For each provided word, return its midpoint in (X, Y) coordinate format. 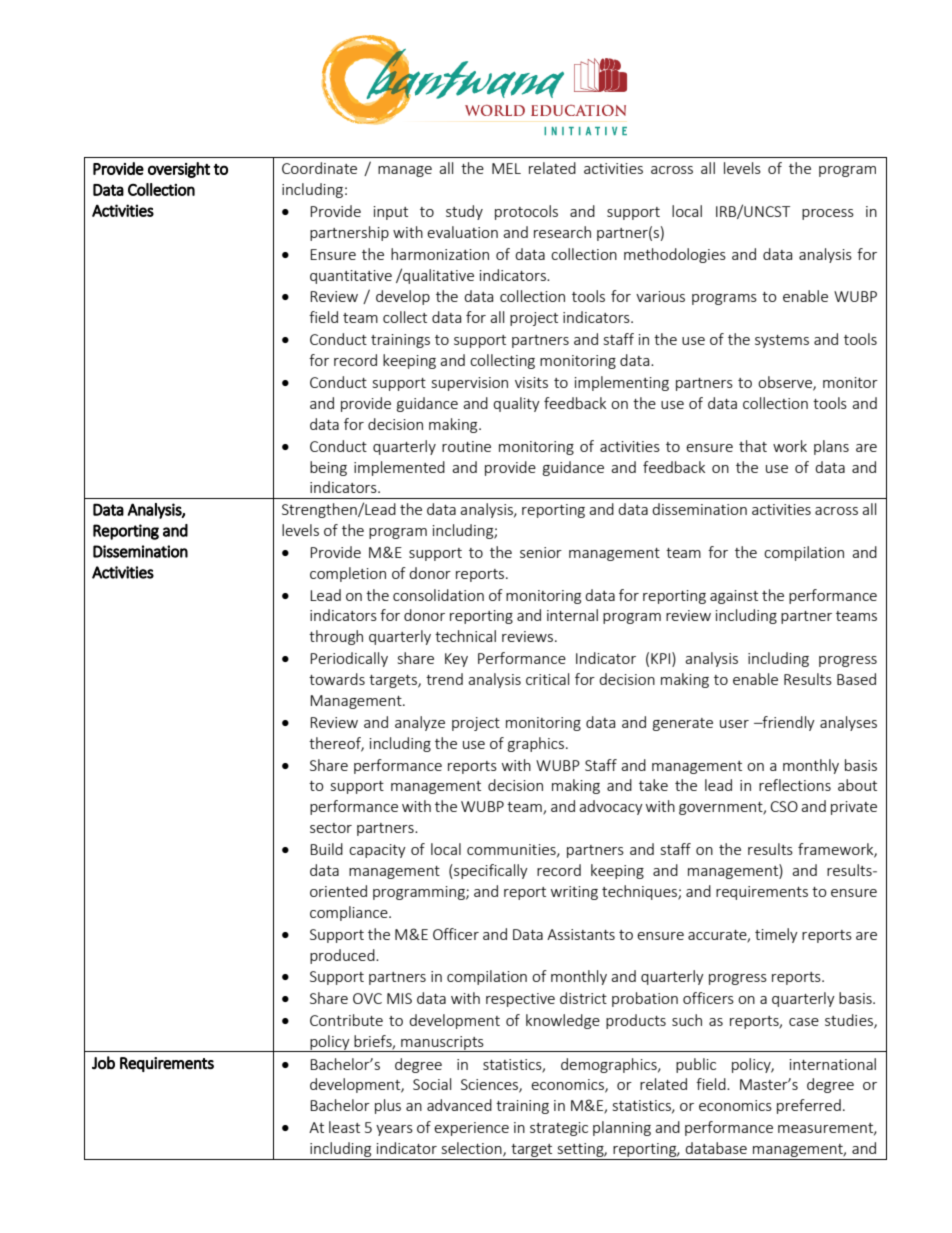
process (828, 214)
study (464, 212)
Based (856, 679)
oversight (179, 170)
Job (103, 1062)
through (336, 637)
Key (456, 660)
